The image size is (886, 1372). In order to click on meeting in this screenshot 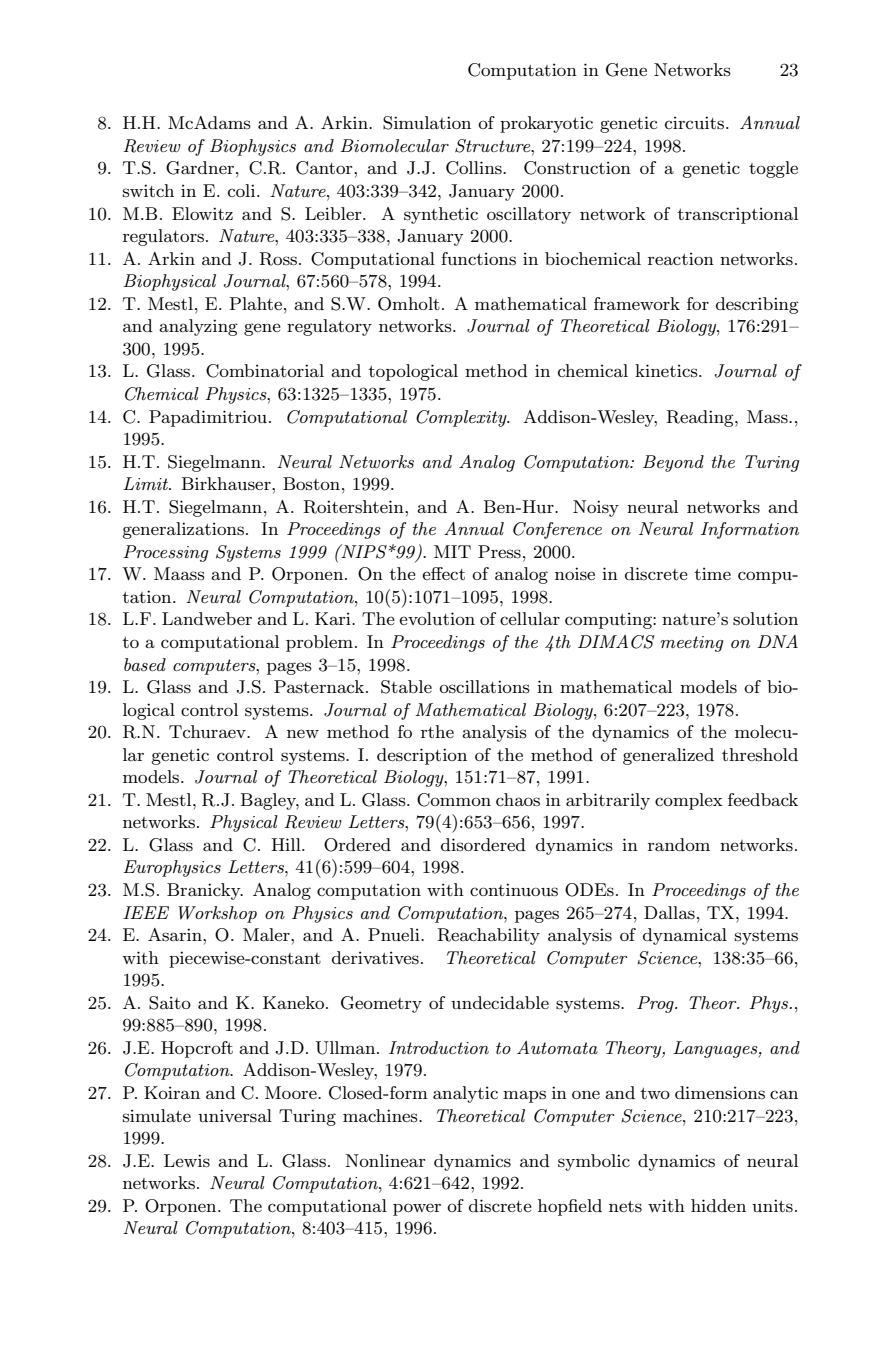, I will do `click(692, 644)`.
